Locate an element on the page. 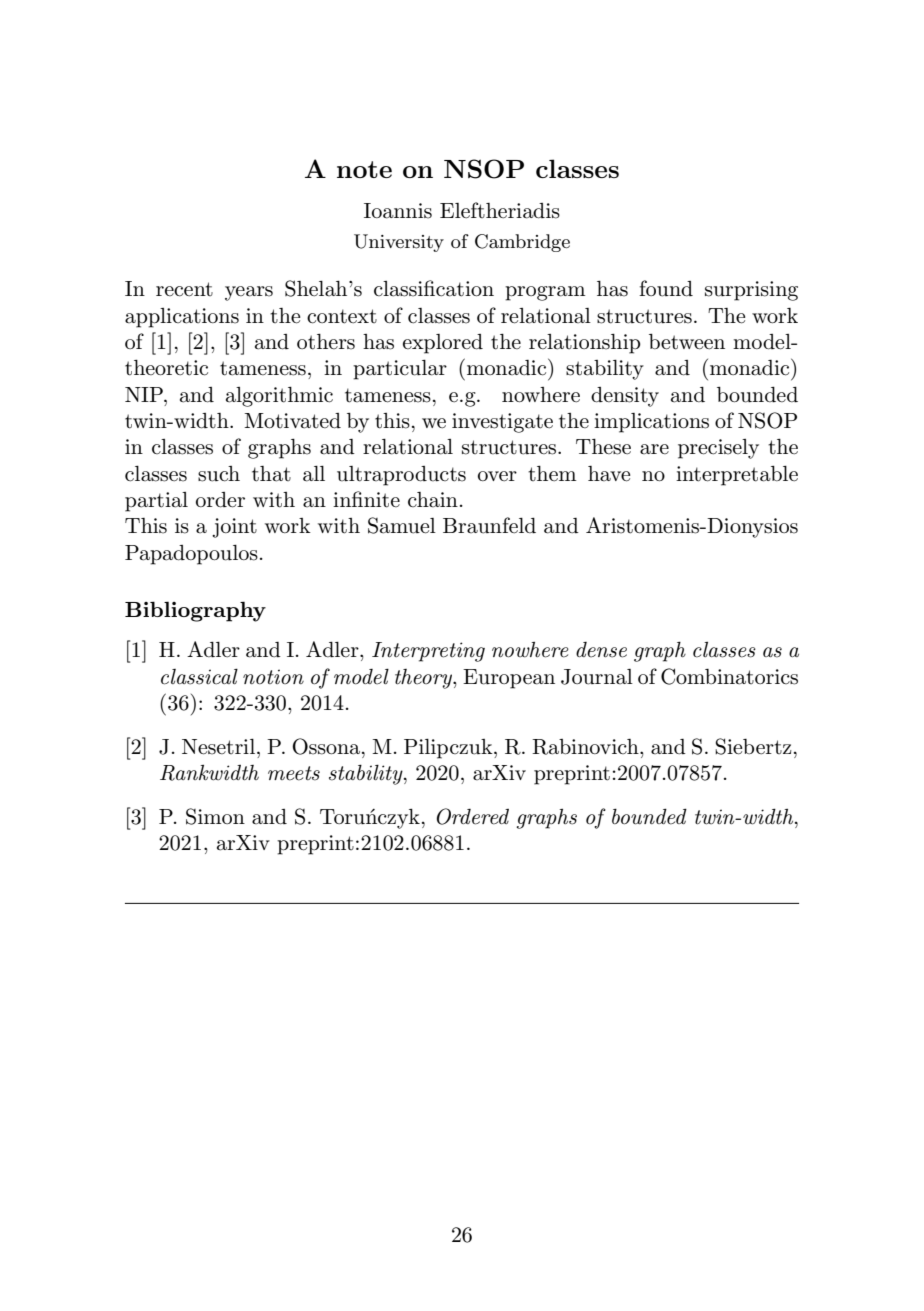 Image resolution: width=924 pixels, height=1311 pixels. joint is located at coordinates (234, 528).
